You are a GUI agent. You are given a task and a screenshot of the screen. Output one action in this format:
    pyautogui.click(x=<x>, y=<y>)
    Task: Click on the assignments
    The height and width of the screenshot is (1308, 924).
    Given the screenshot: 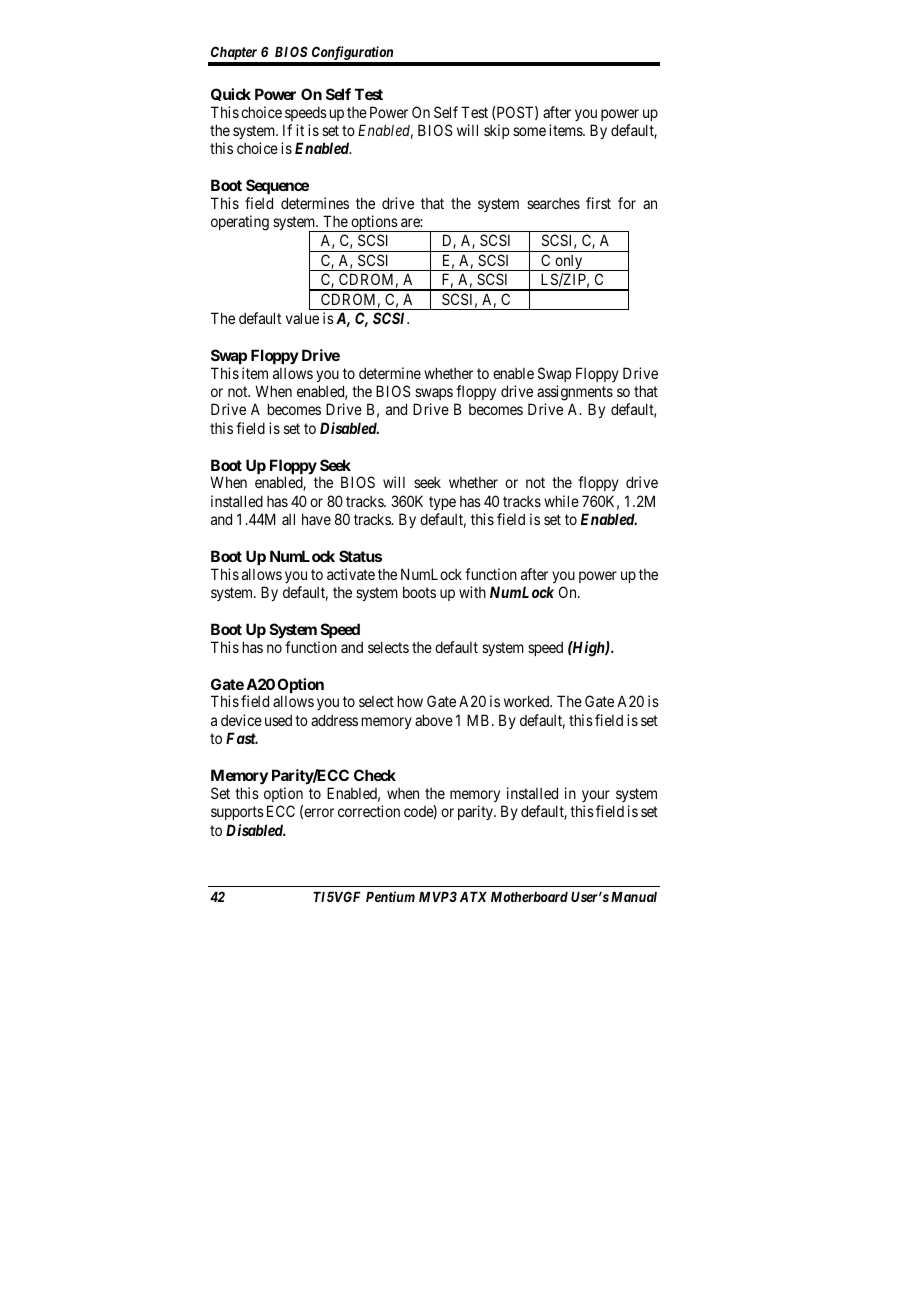 What is the action you would take?
    pyautogui.click(x=575, y=393)
